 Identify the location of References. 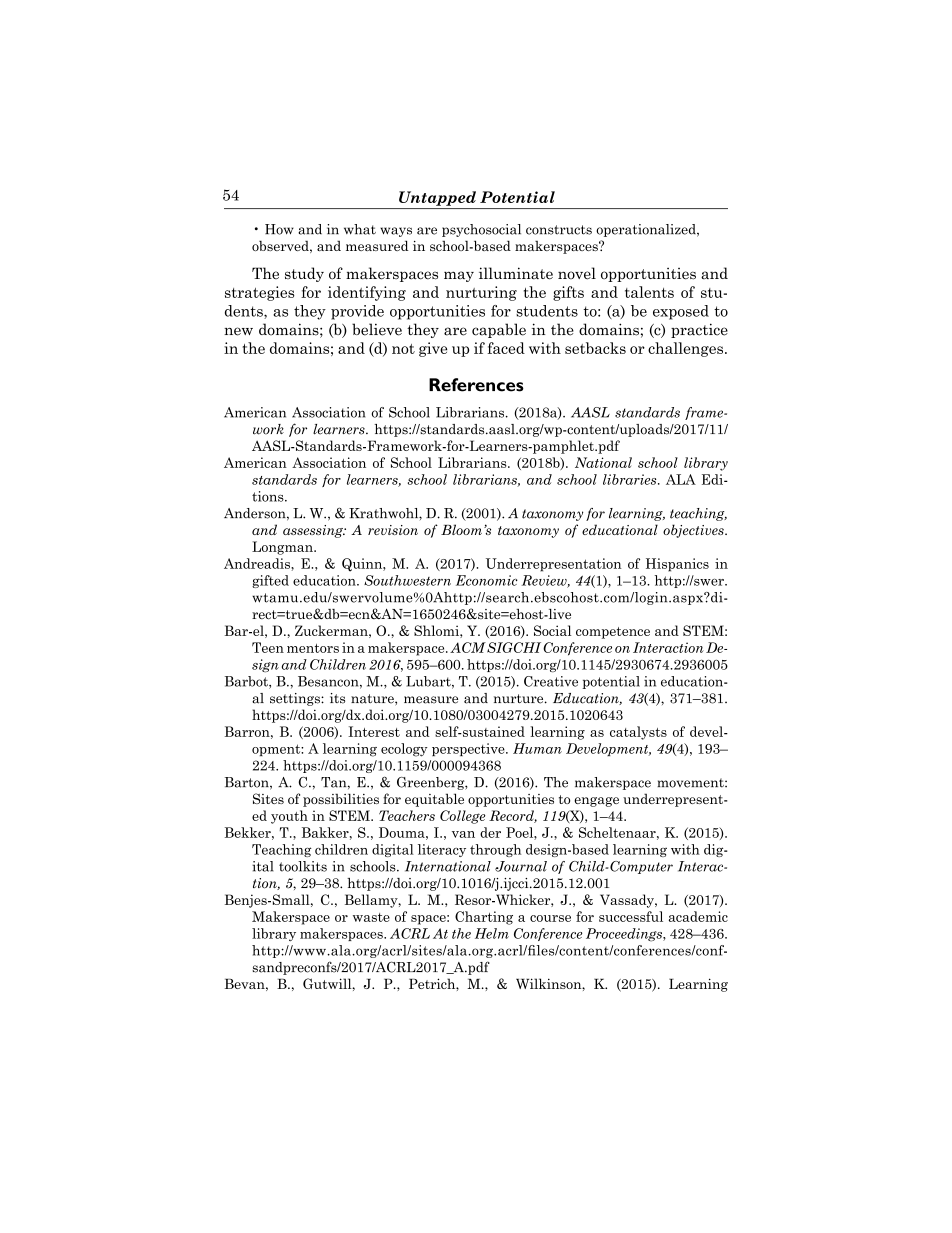
(476, 385).
